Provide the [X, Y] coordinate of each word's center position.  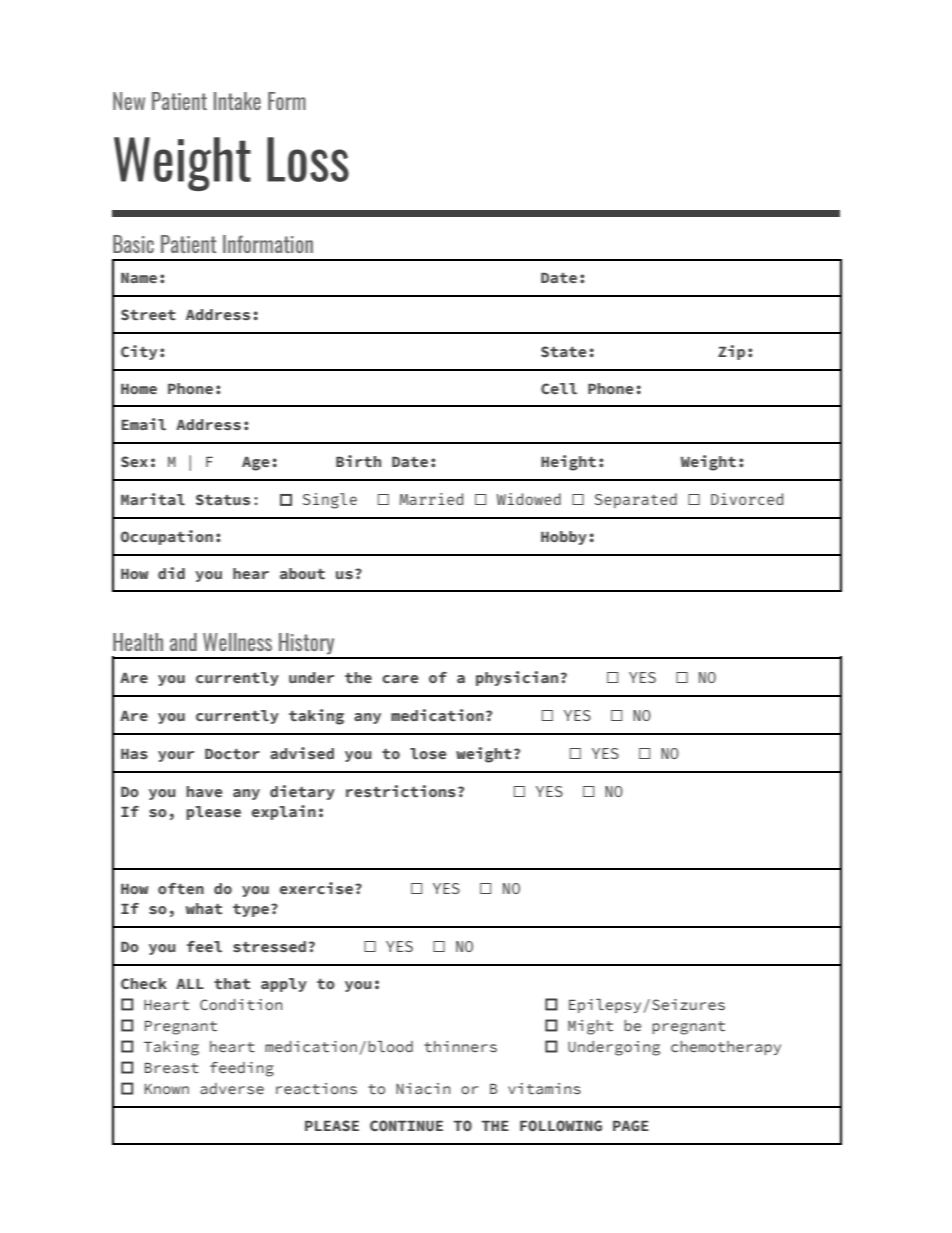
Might [590, 1027]
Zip [731, 352]
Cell [559, 389]
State [564, 352]
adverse [232, 1088]
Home [139, 389]
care [400, 679]
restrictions [401, 791]
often [181, 889]
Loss [308, 159]
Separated [636, 500]
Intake [237, 101]
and [183, 642]
